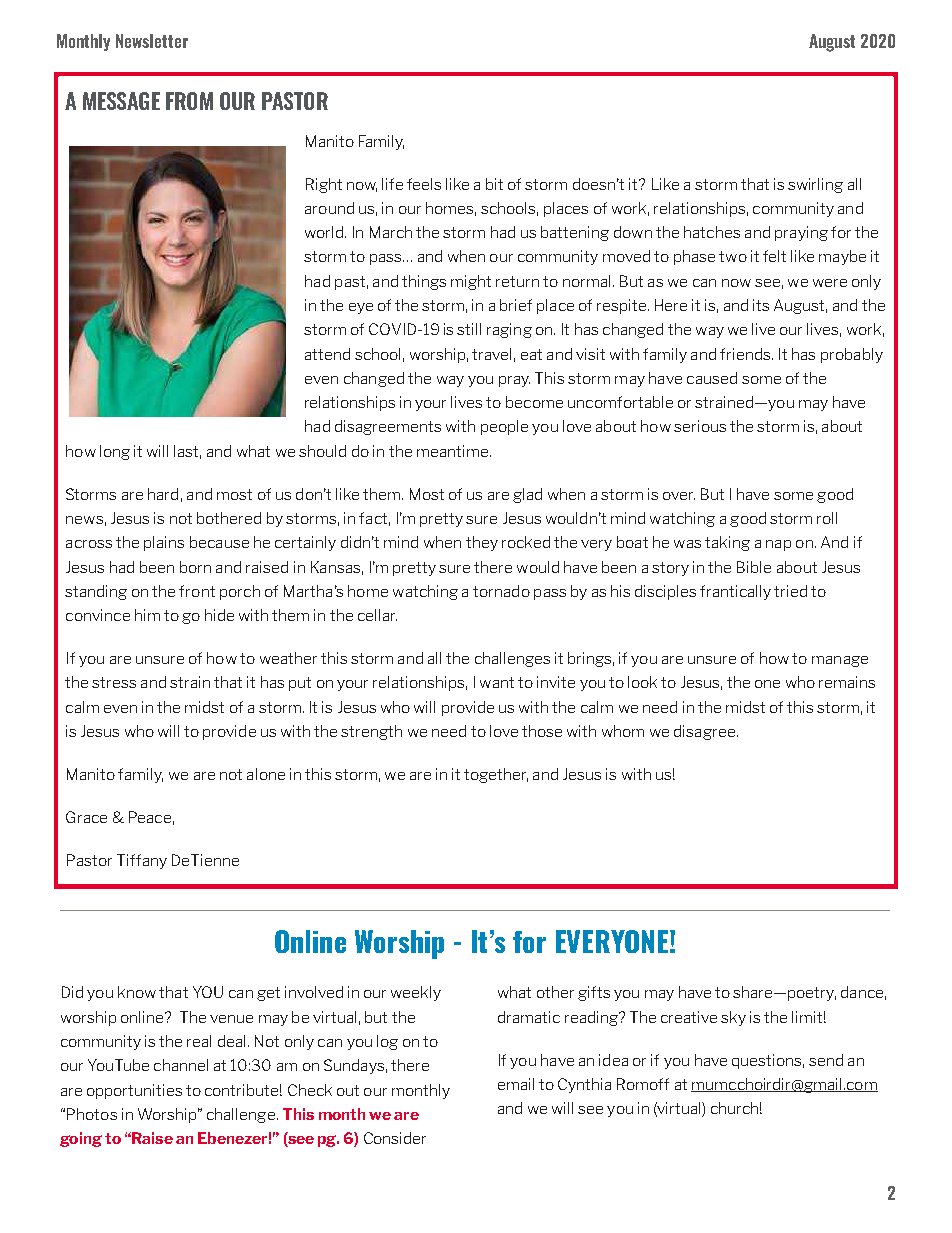  What do you see at coordinates (454, 451) in the page?
I see `meantime` at bounding box center [454, 451].
